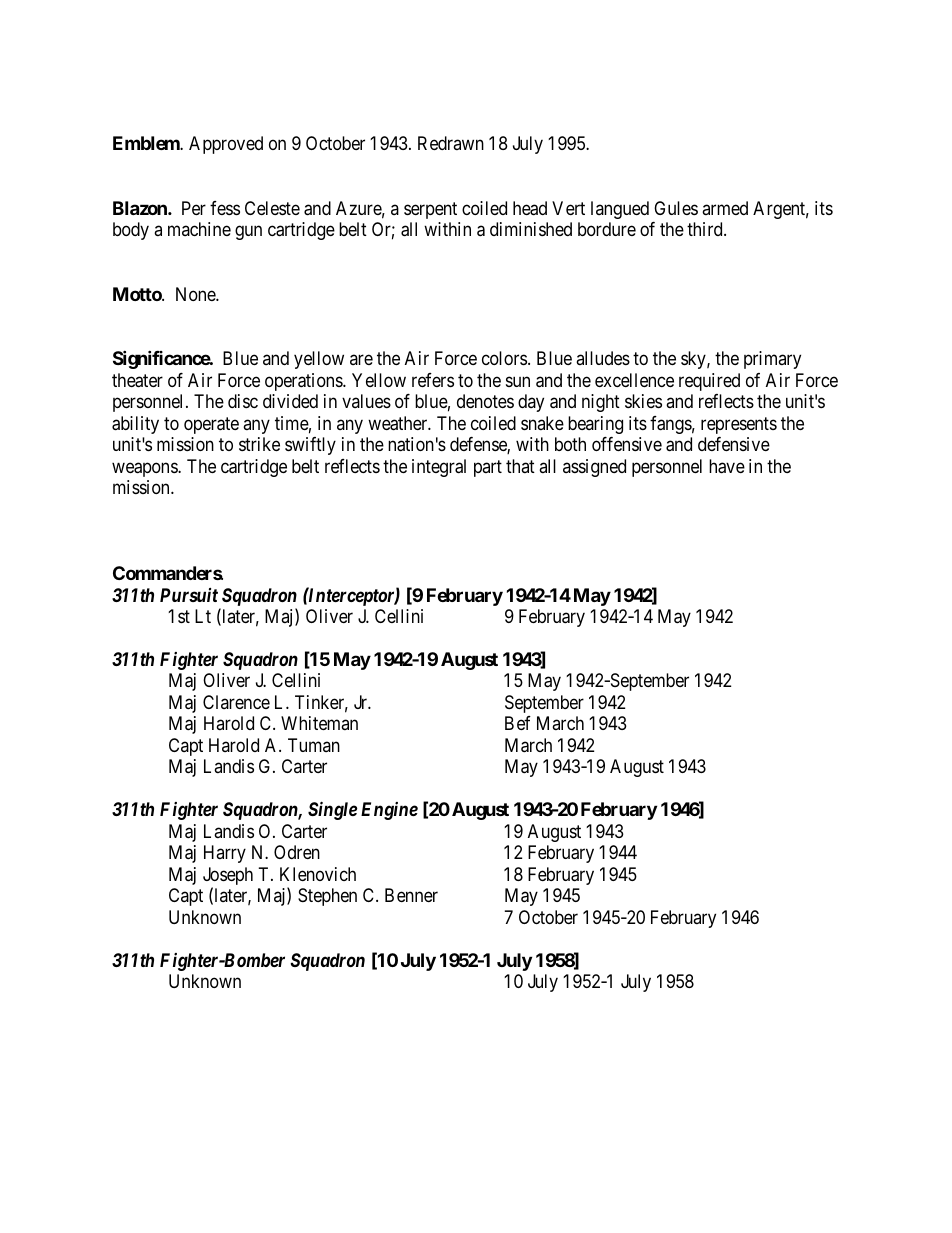  Describe the element at coordinates (727, 466) in the page. I see `have` at that location.
